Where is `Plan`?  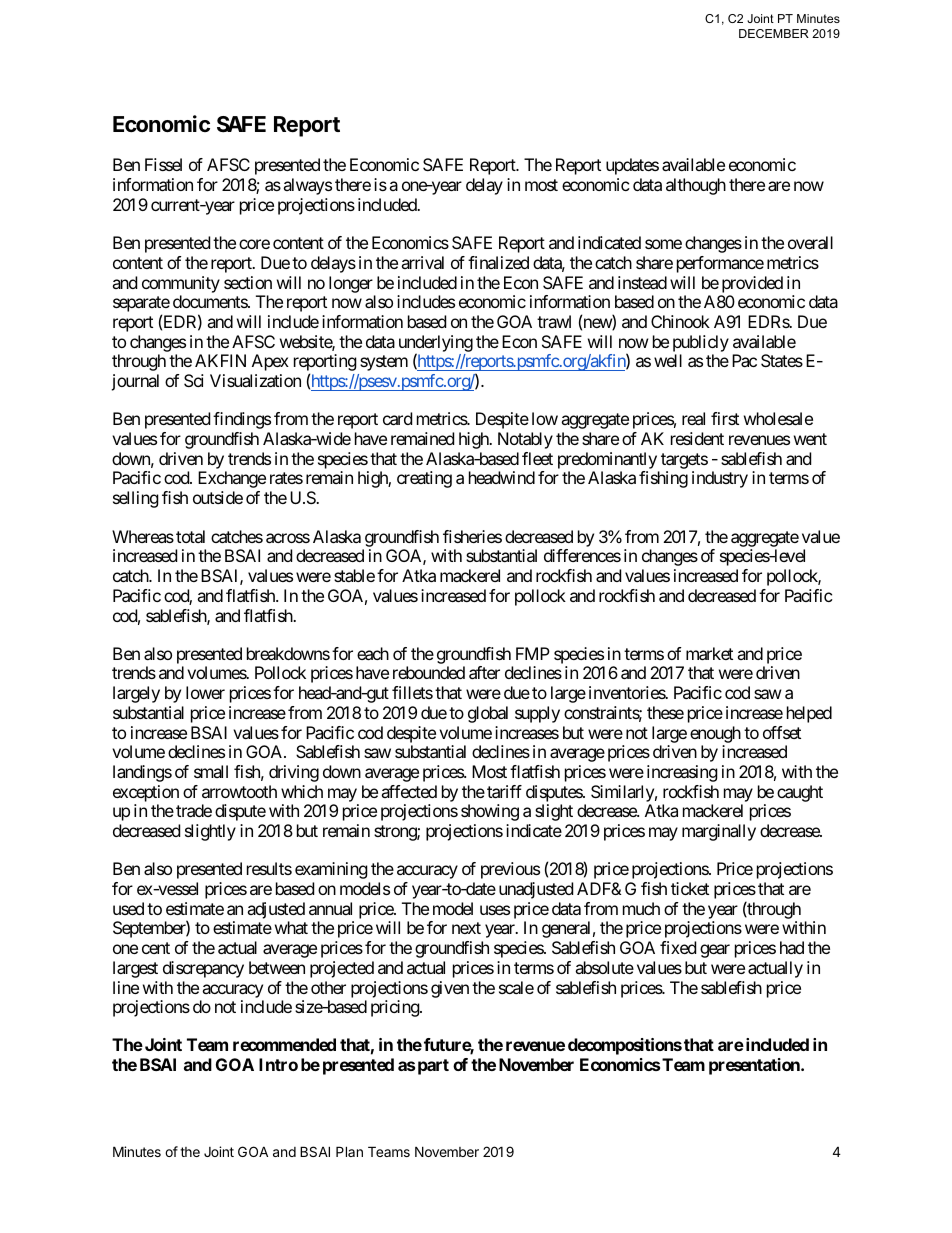 Plan is located at coordinates (349, 1151).
